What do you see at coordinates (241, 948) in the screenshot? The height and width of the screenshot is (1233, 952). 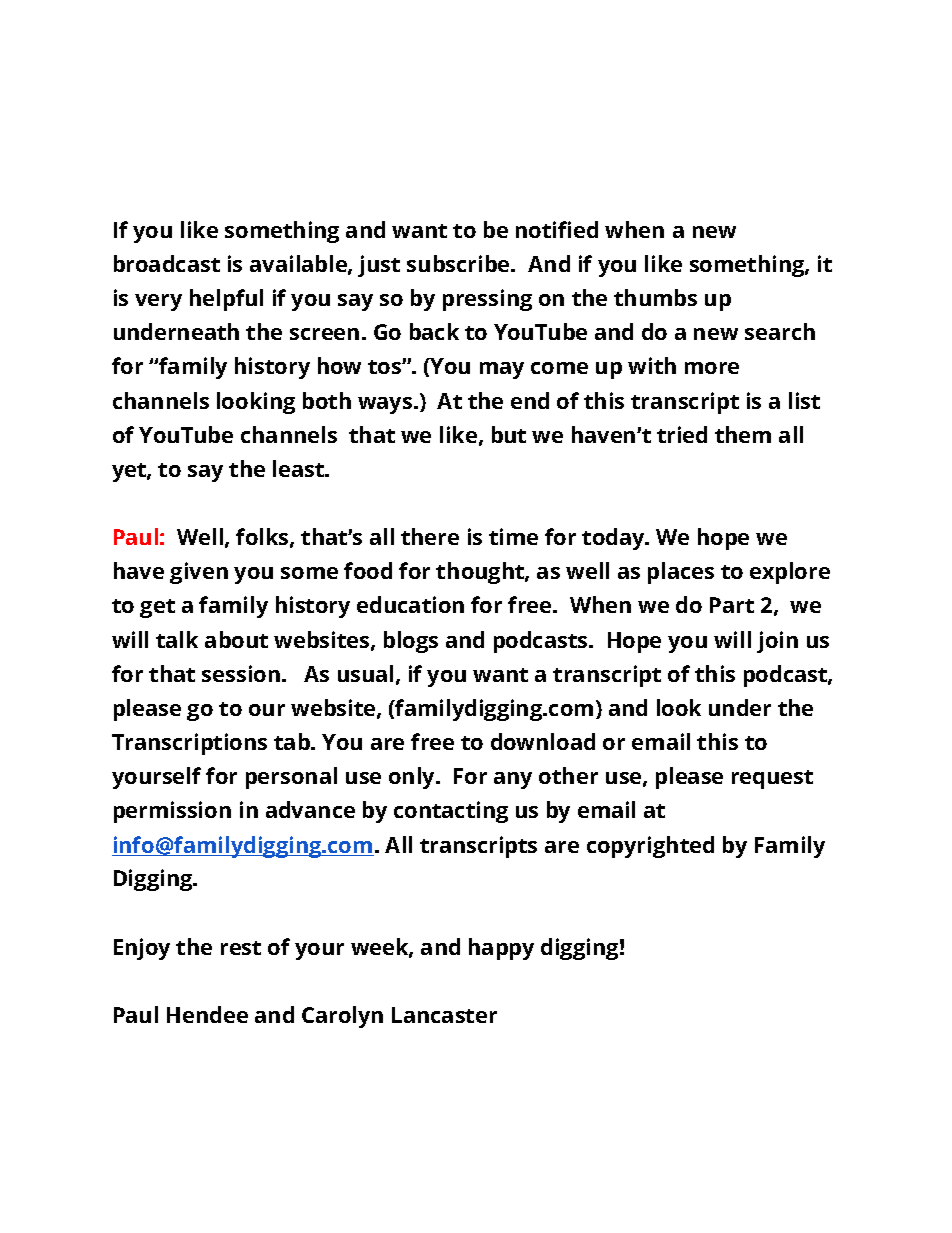 I see `rest` at bounding box center [241, 948].
